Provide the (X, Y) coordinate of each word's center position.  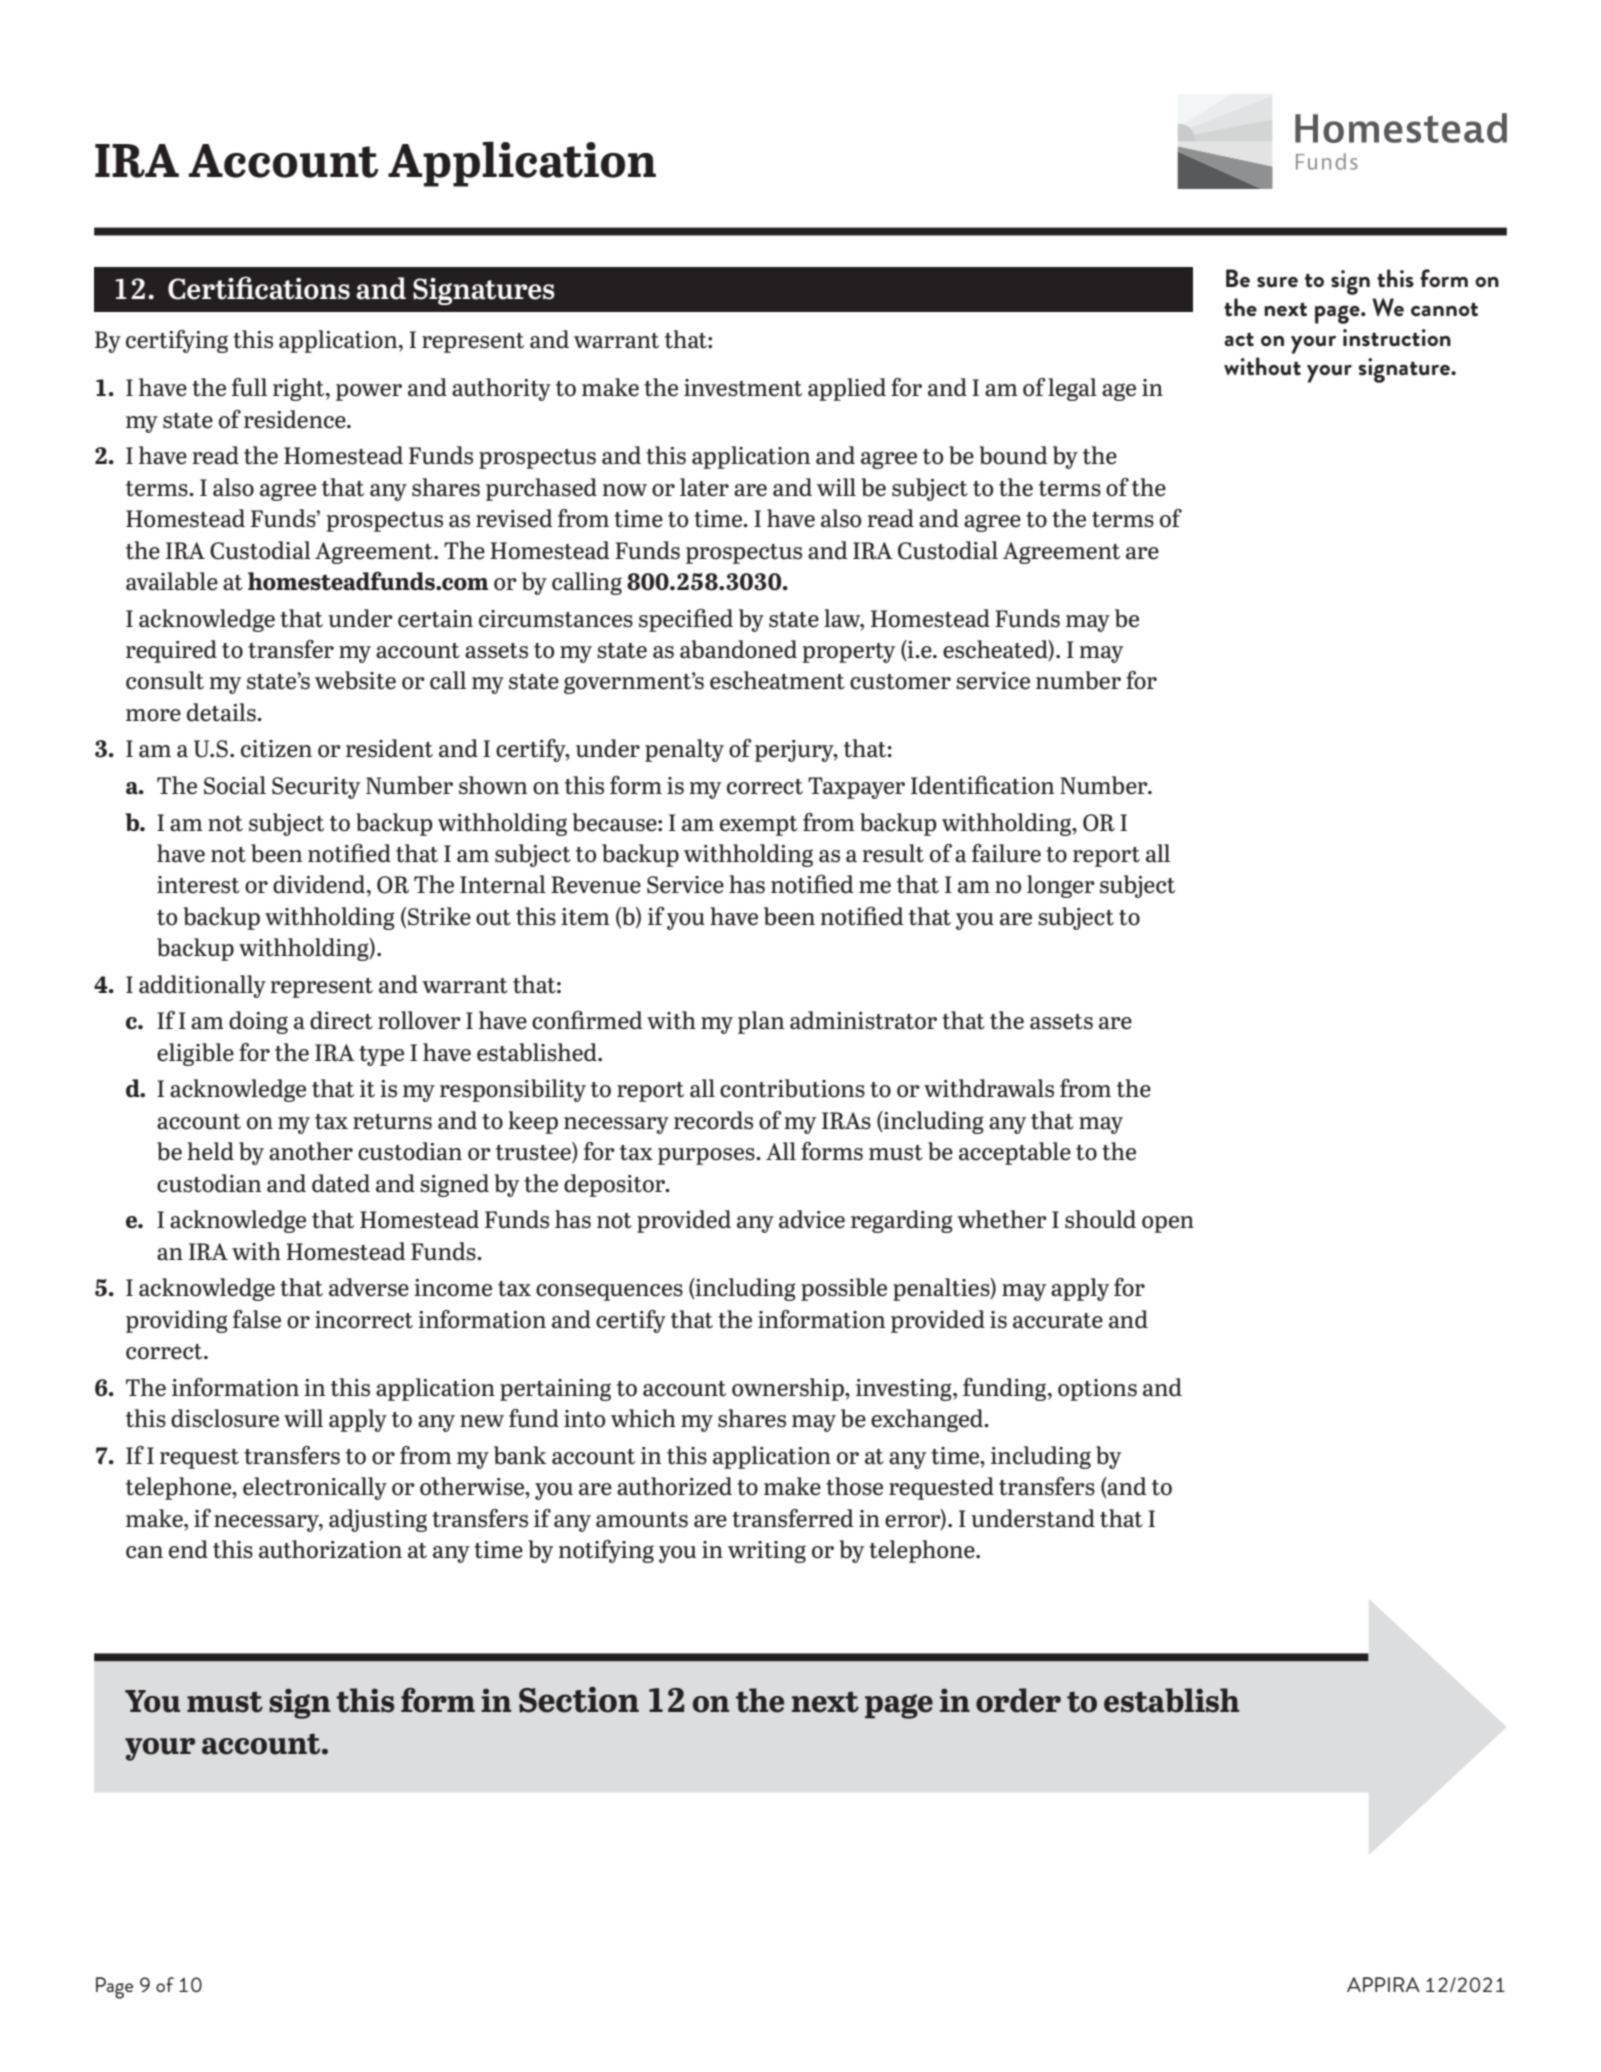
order (1018, 1700)
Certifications (259, 288)
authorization (330, 1549)
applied (847, 389)
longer (1061, 886)
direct (341, 1020)
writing (767, 1552)
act (1239, 340)
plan (761, 1022)
